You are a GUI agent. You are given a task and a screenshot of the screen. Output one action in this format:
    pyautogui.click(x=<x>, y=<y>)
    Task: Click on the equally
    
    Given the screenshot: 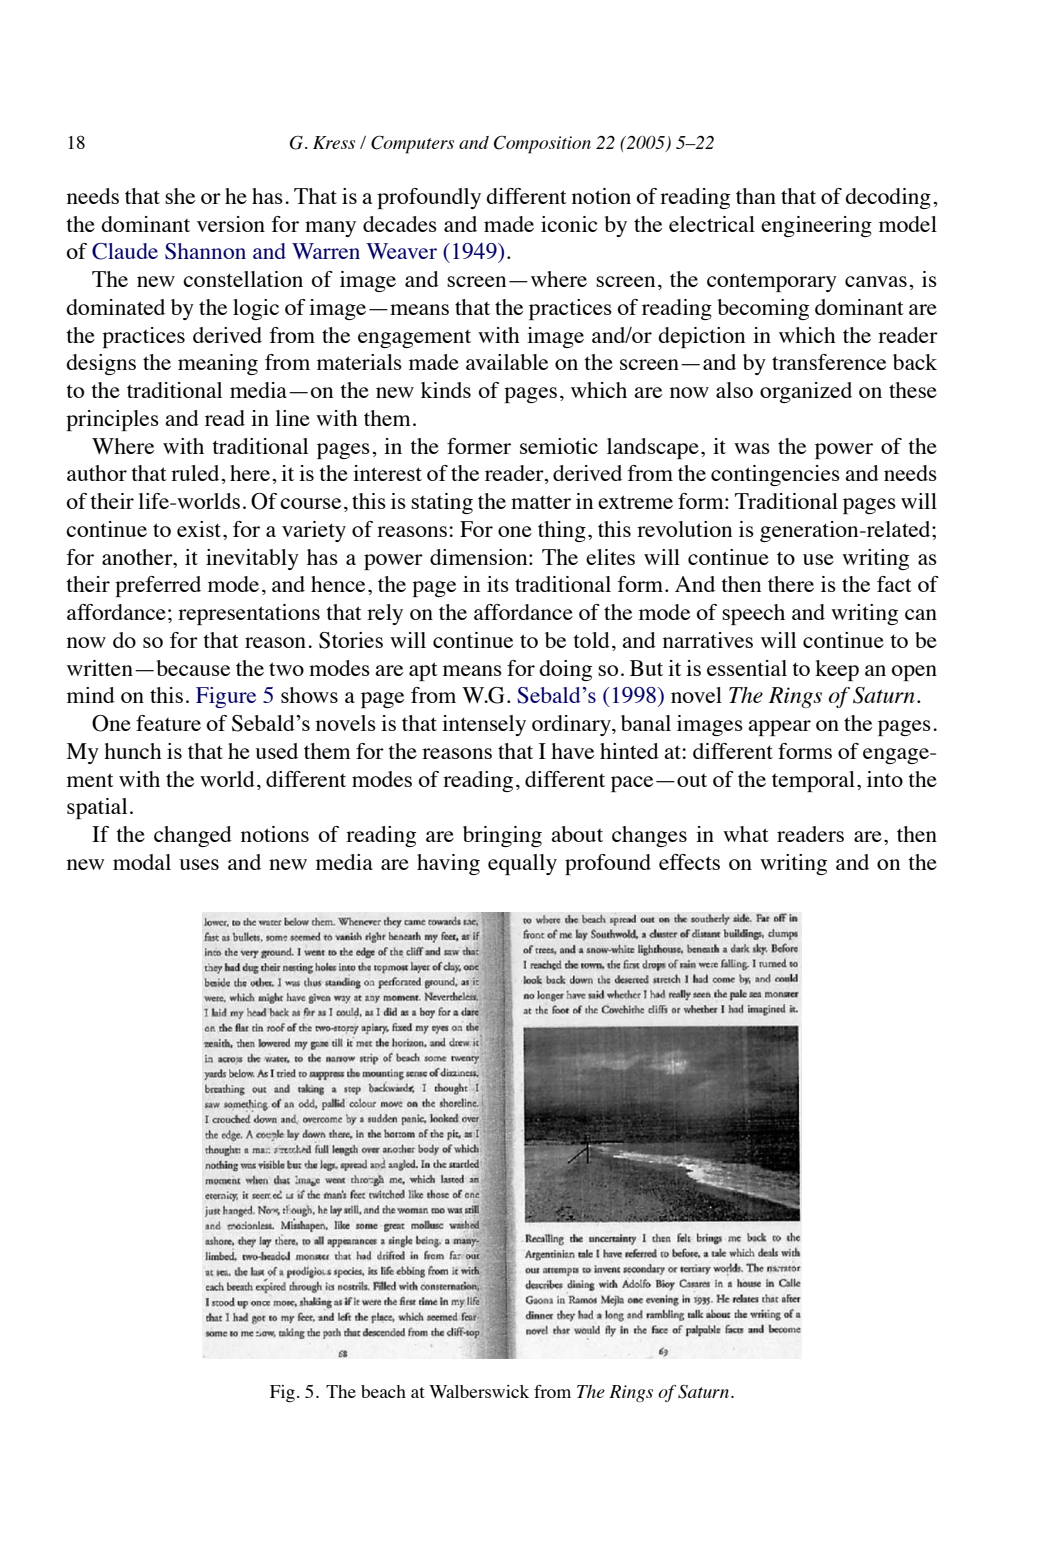 What is the action you would take?
    pyautogui.click(x=522, y=864)
